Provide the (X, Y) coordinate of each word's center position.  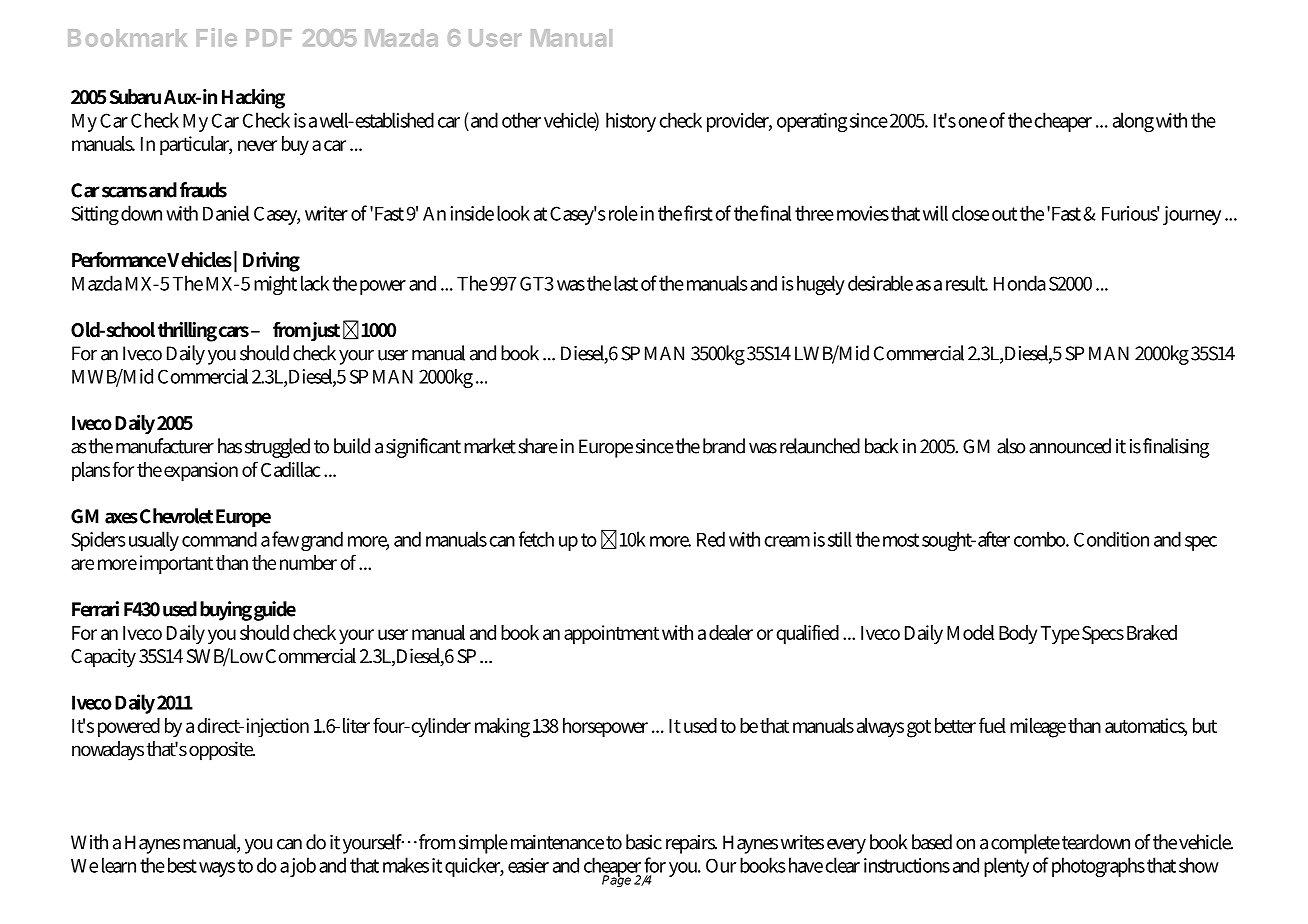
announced (1070, 446)
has (230, 446)
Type (1060, 635)
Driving (271, 262)
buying (226, 611)
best (182, 865)
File (217, 37)
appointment (611, 634)
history (631, 122)
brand (724, 446)
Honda (1020, 283)
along (1133, 122)
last (626, 283)
